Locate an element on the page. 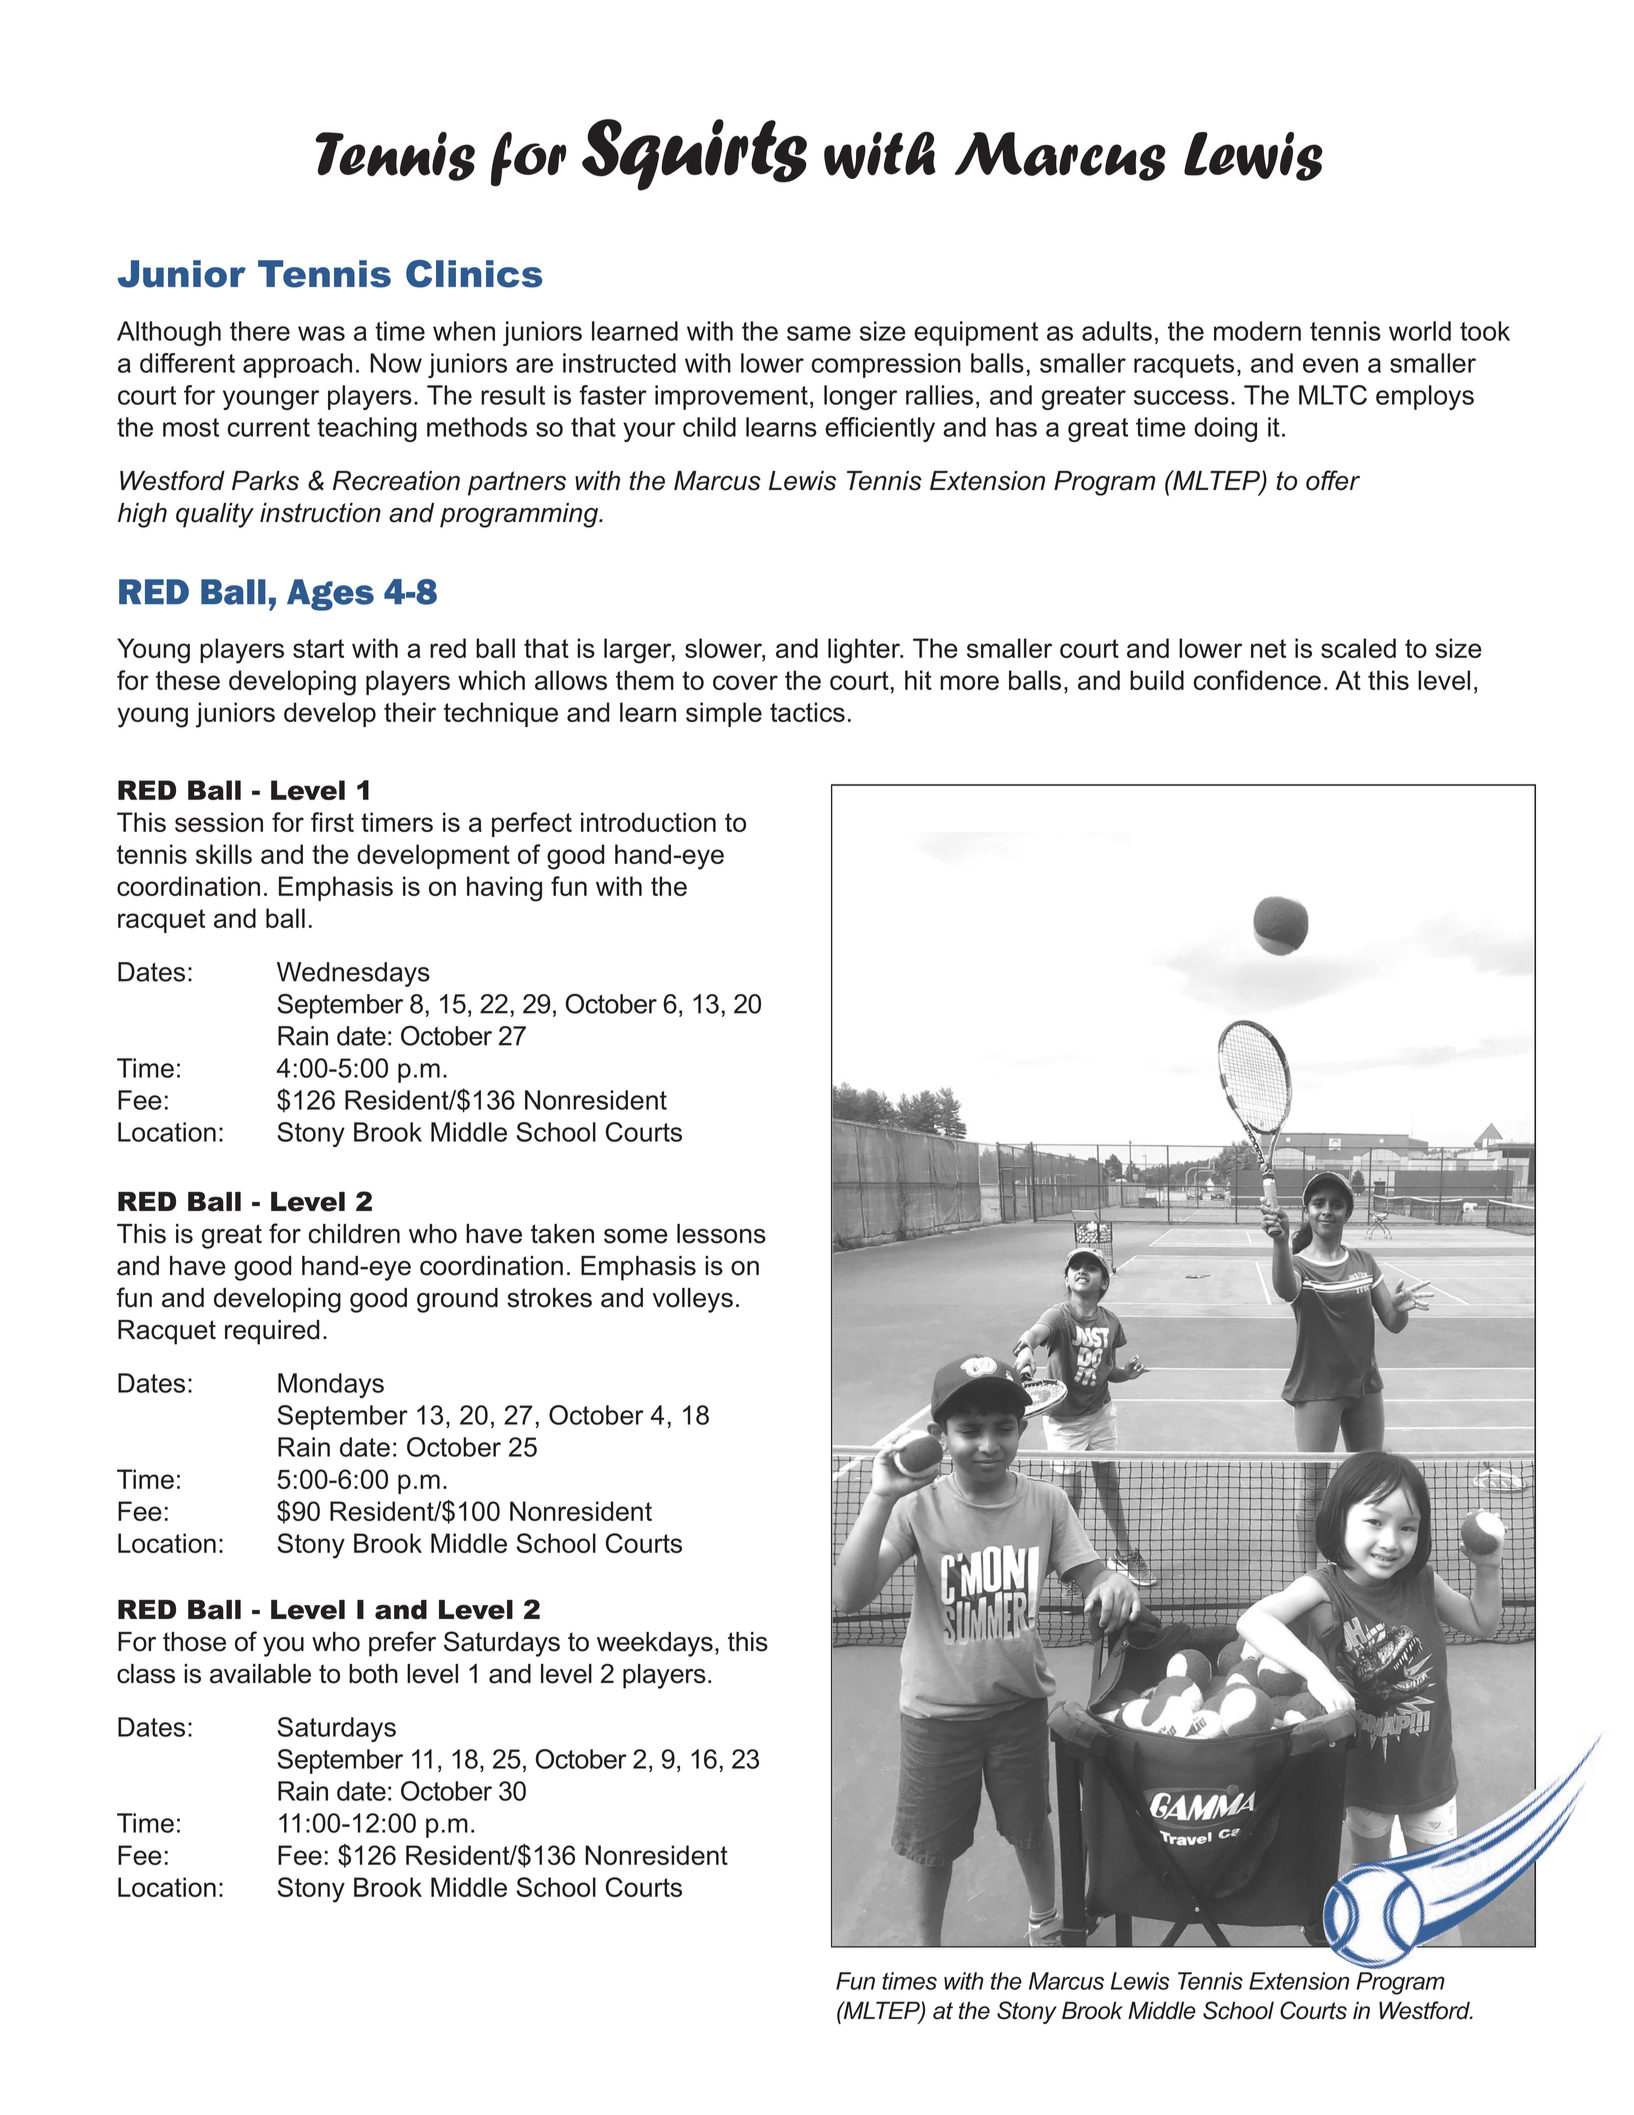  Squirts is located at coordinates (694, 155).
